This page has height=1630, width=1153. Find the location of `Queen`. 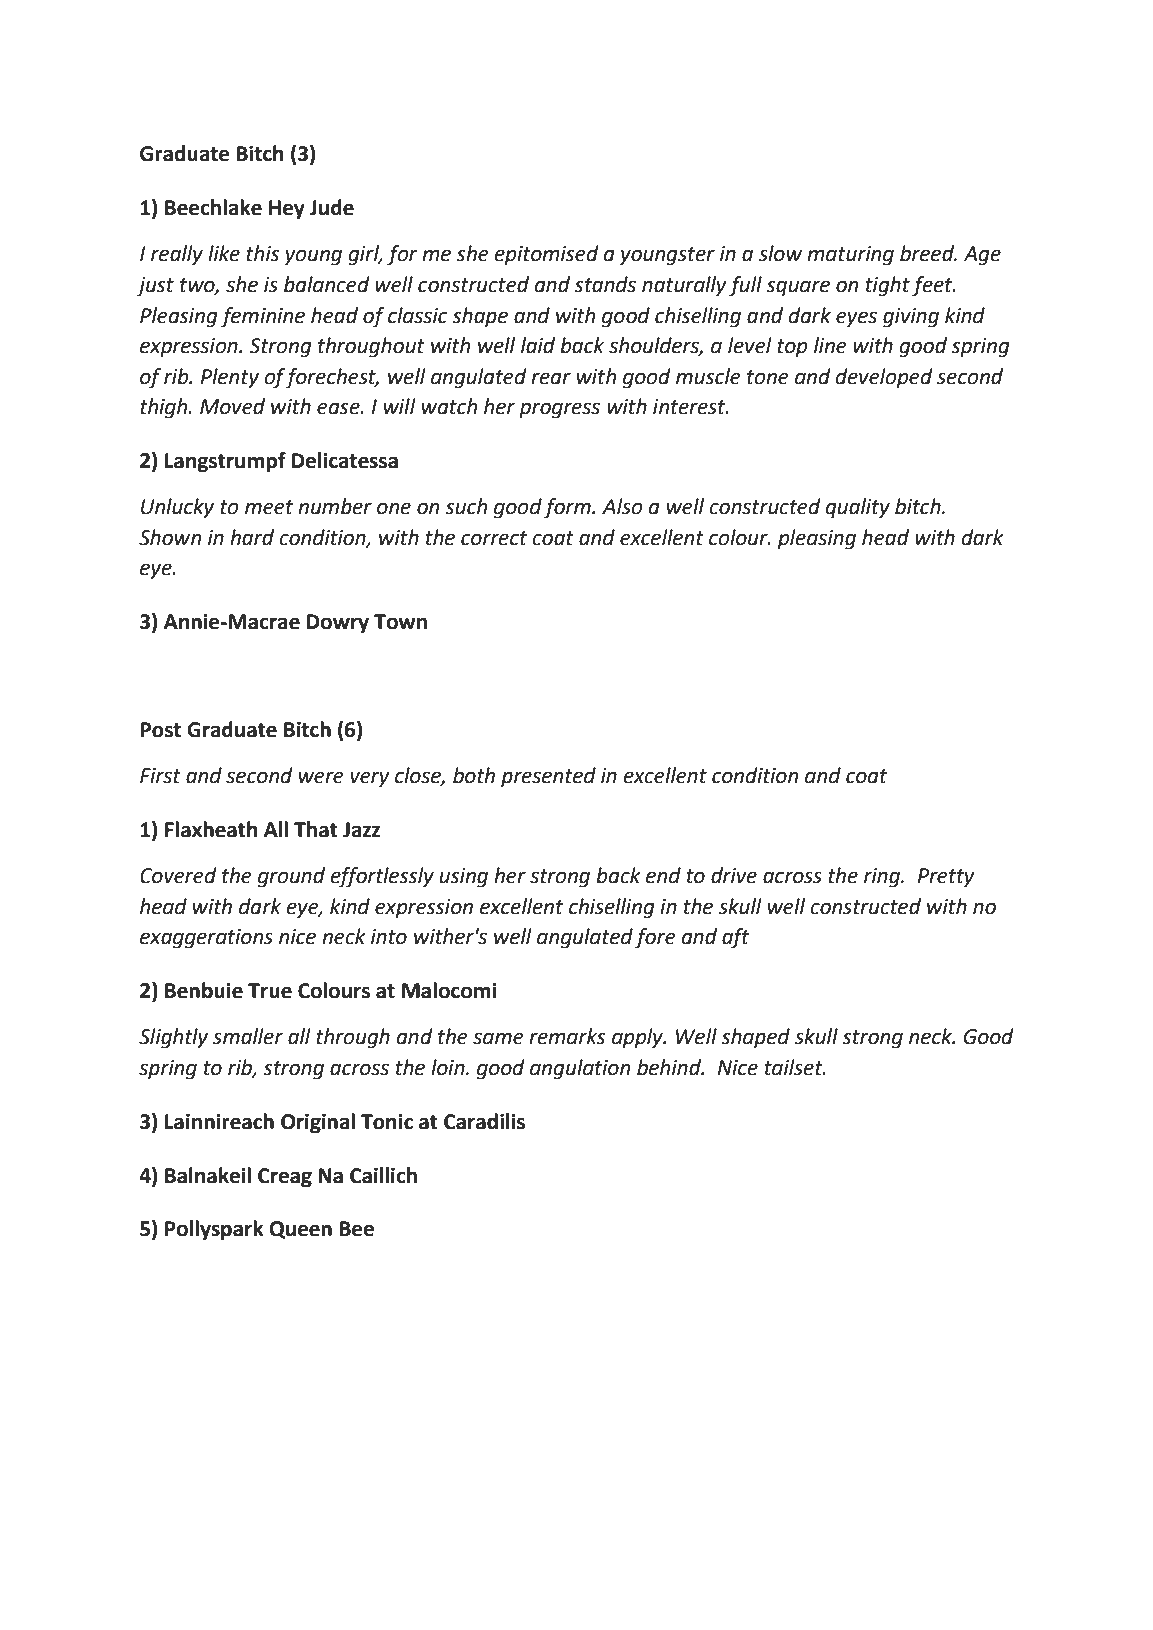

Queen is located at coordinates (300, 1230).
